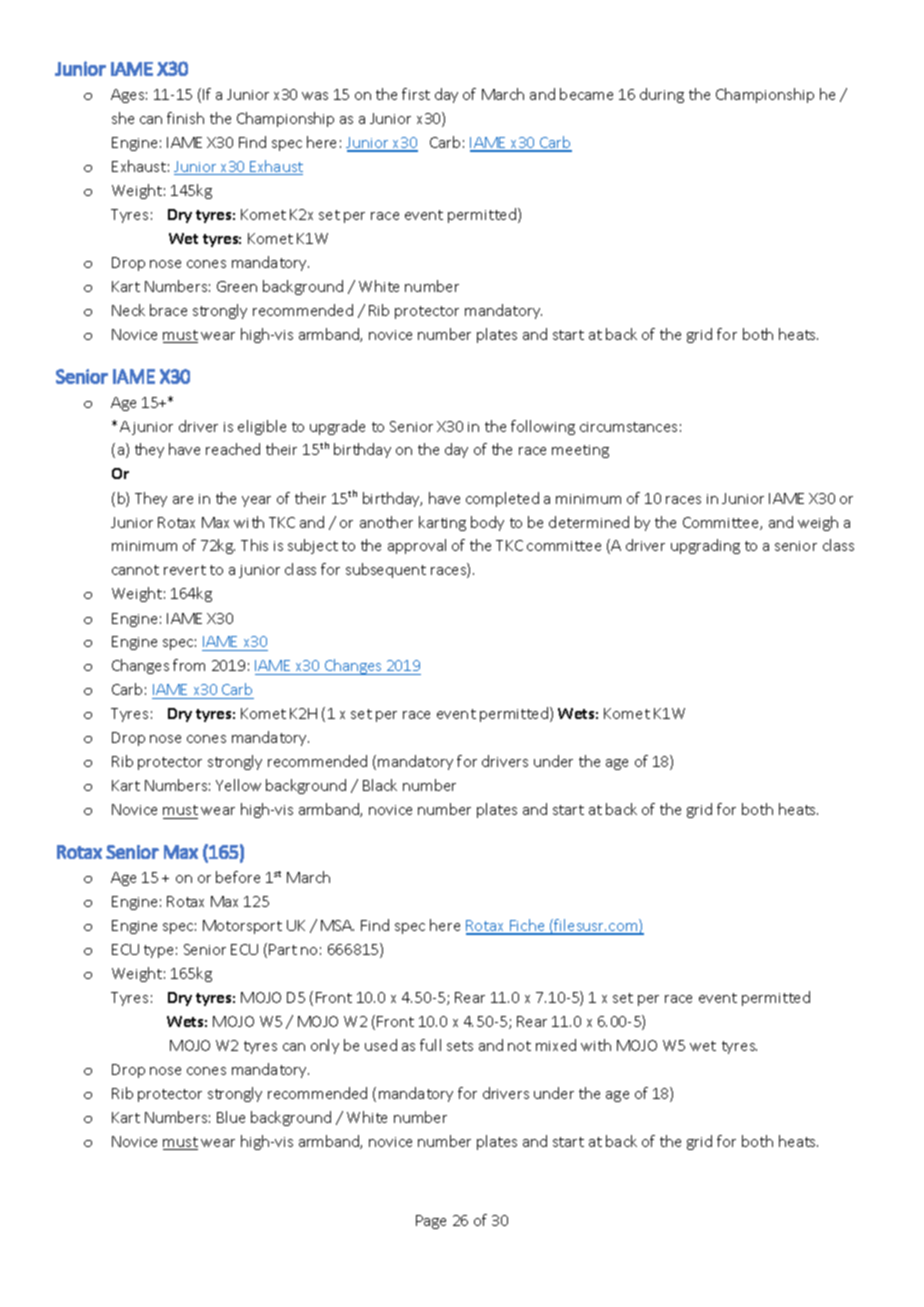 This image has width=924, height=1307. What do you see at coordinates (556, 1045) in the image?
I see `mixed` at bounding box center [556, 1045].
